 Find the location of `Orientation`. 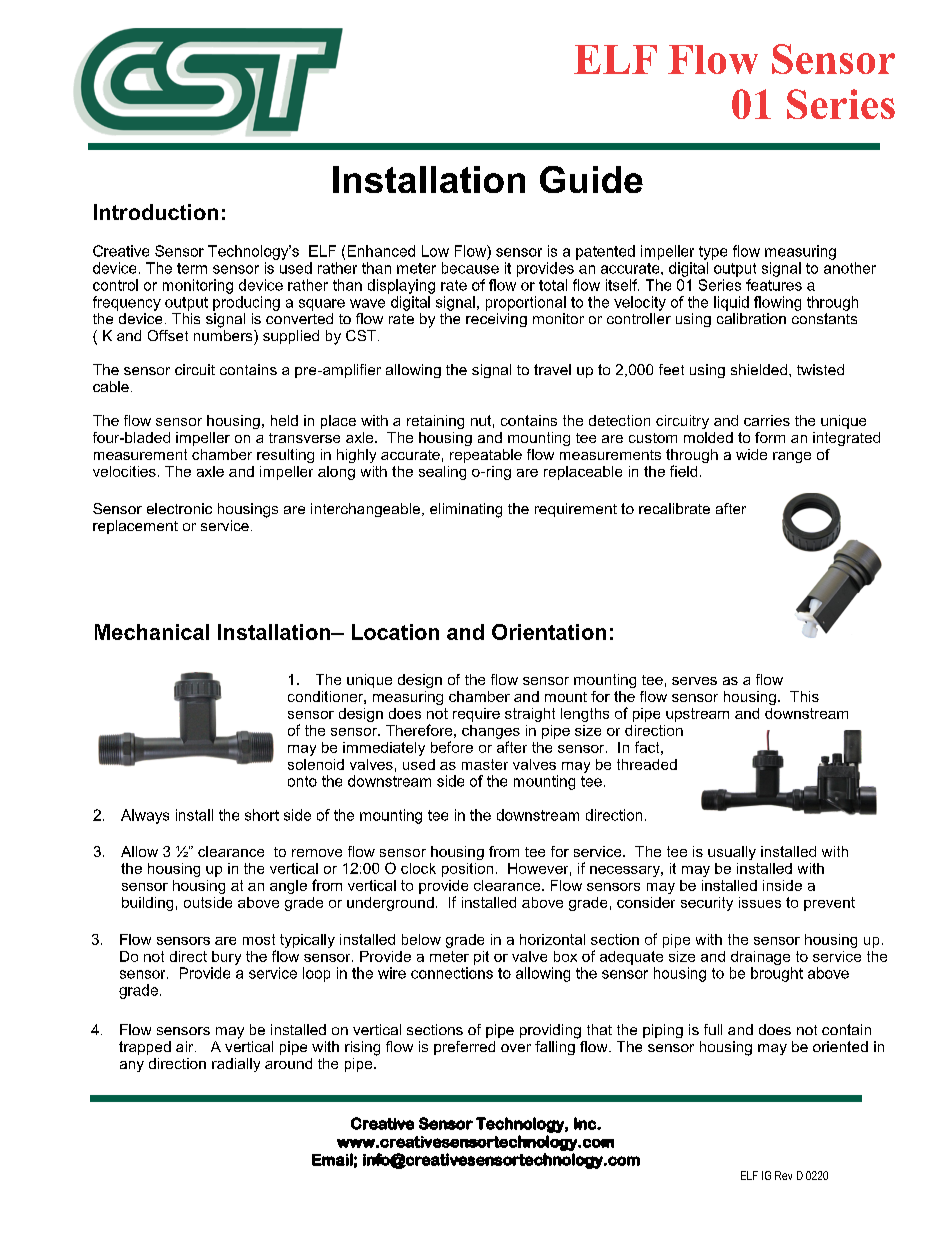

Orientation is located at coordinates (549, 632).
